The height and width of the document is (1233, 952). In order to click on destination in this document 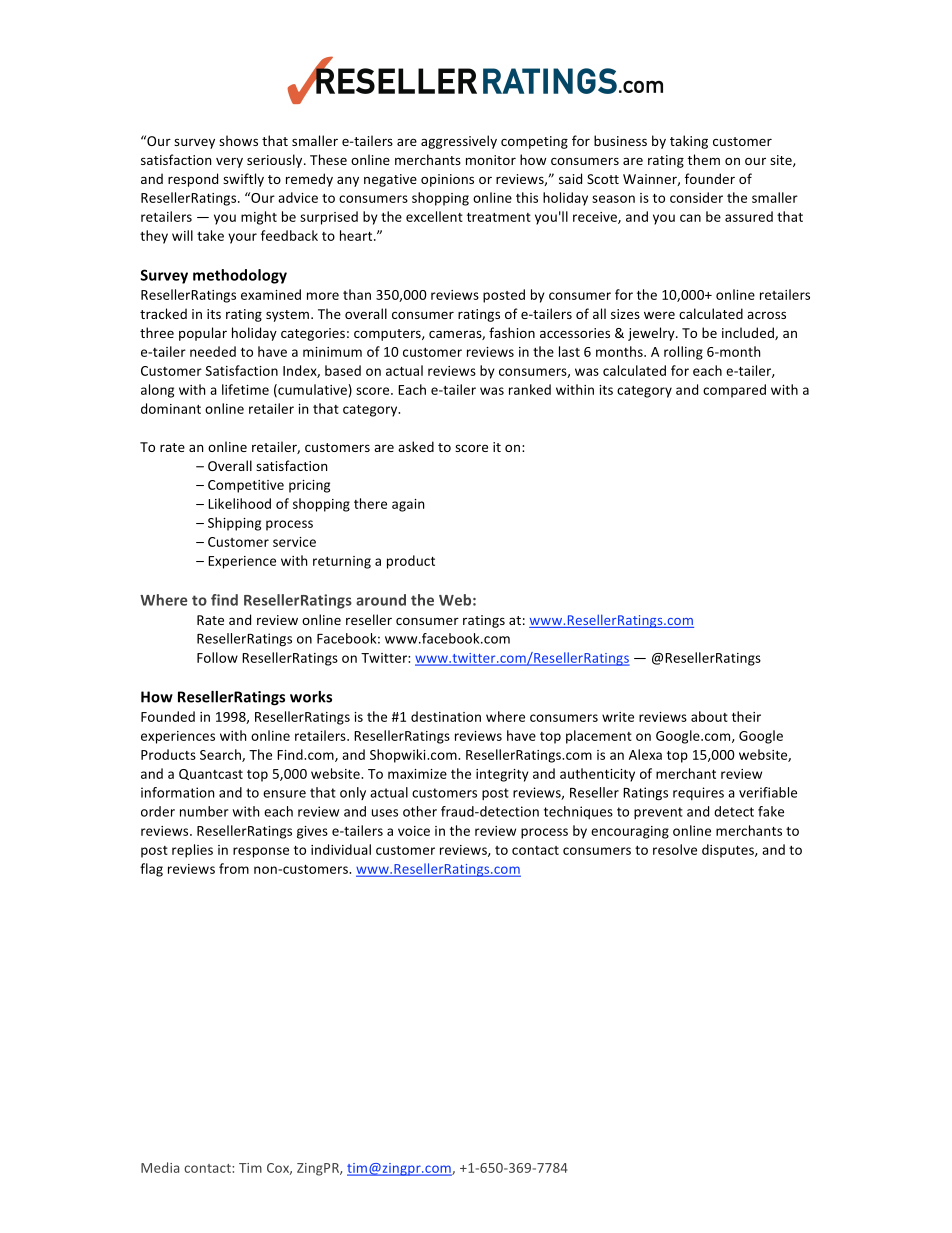, I will do `click(446, 716)`.
